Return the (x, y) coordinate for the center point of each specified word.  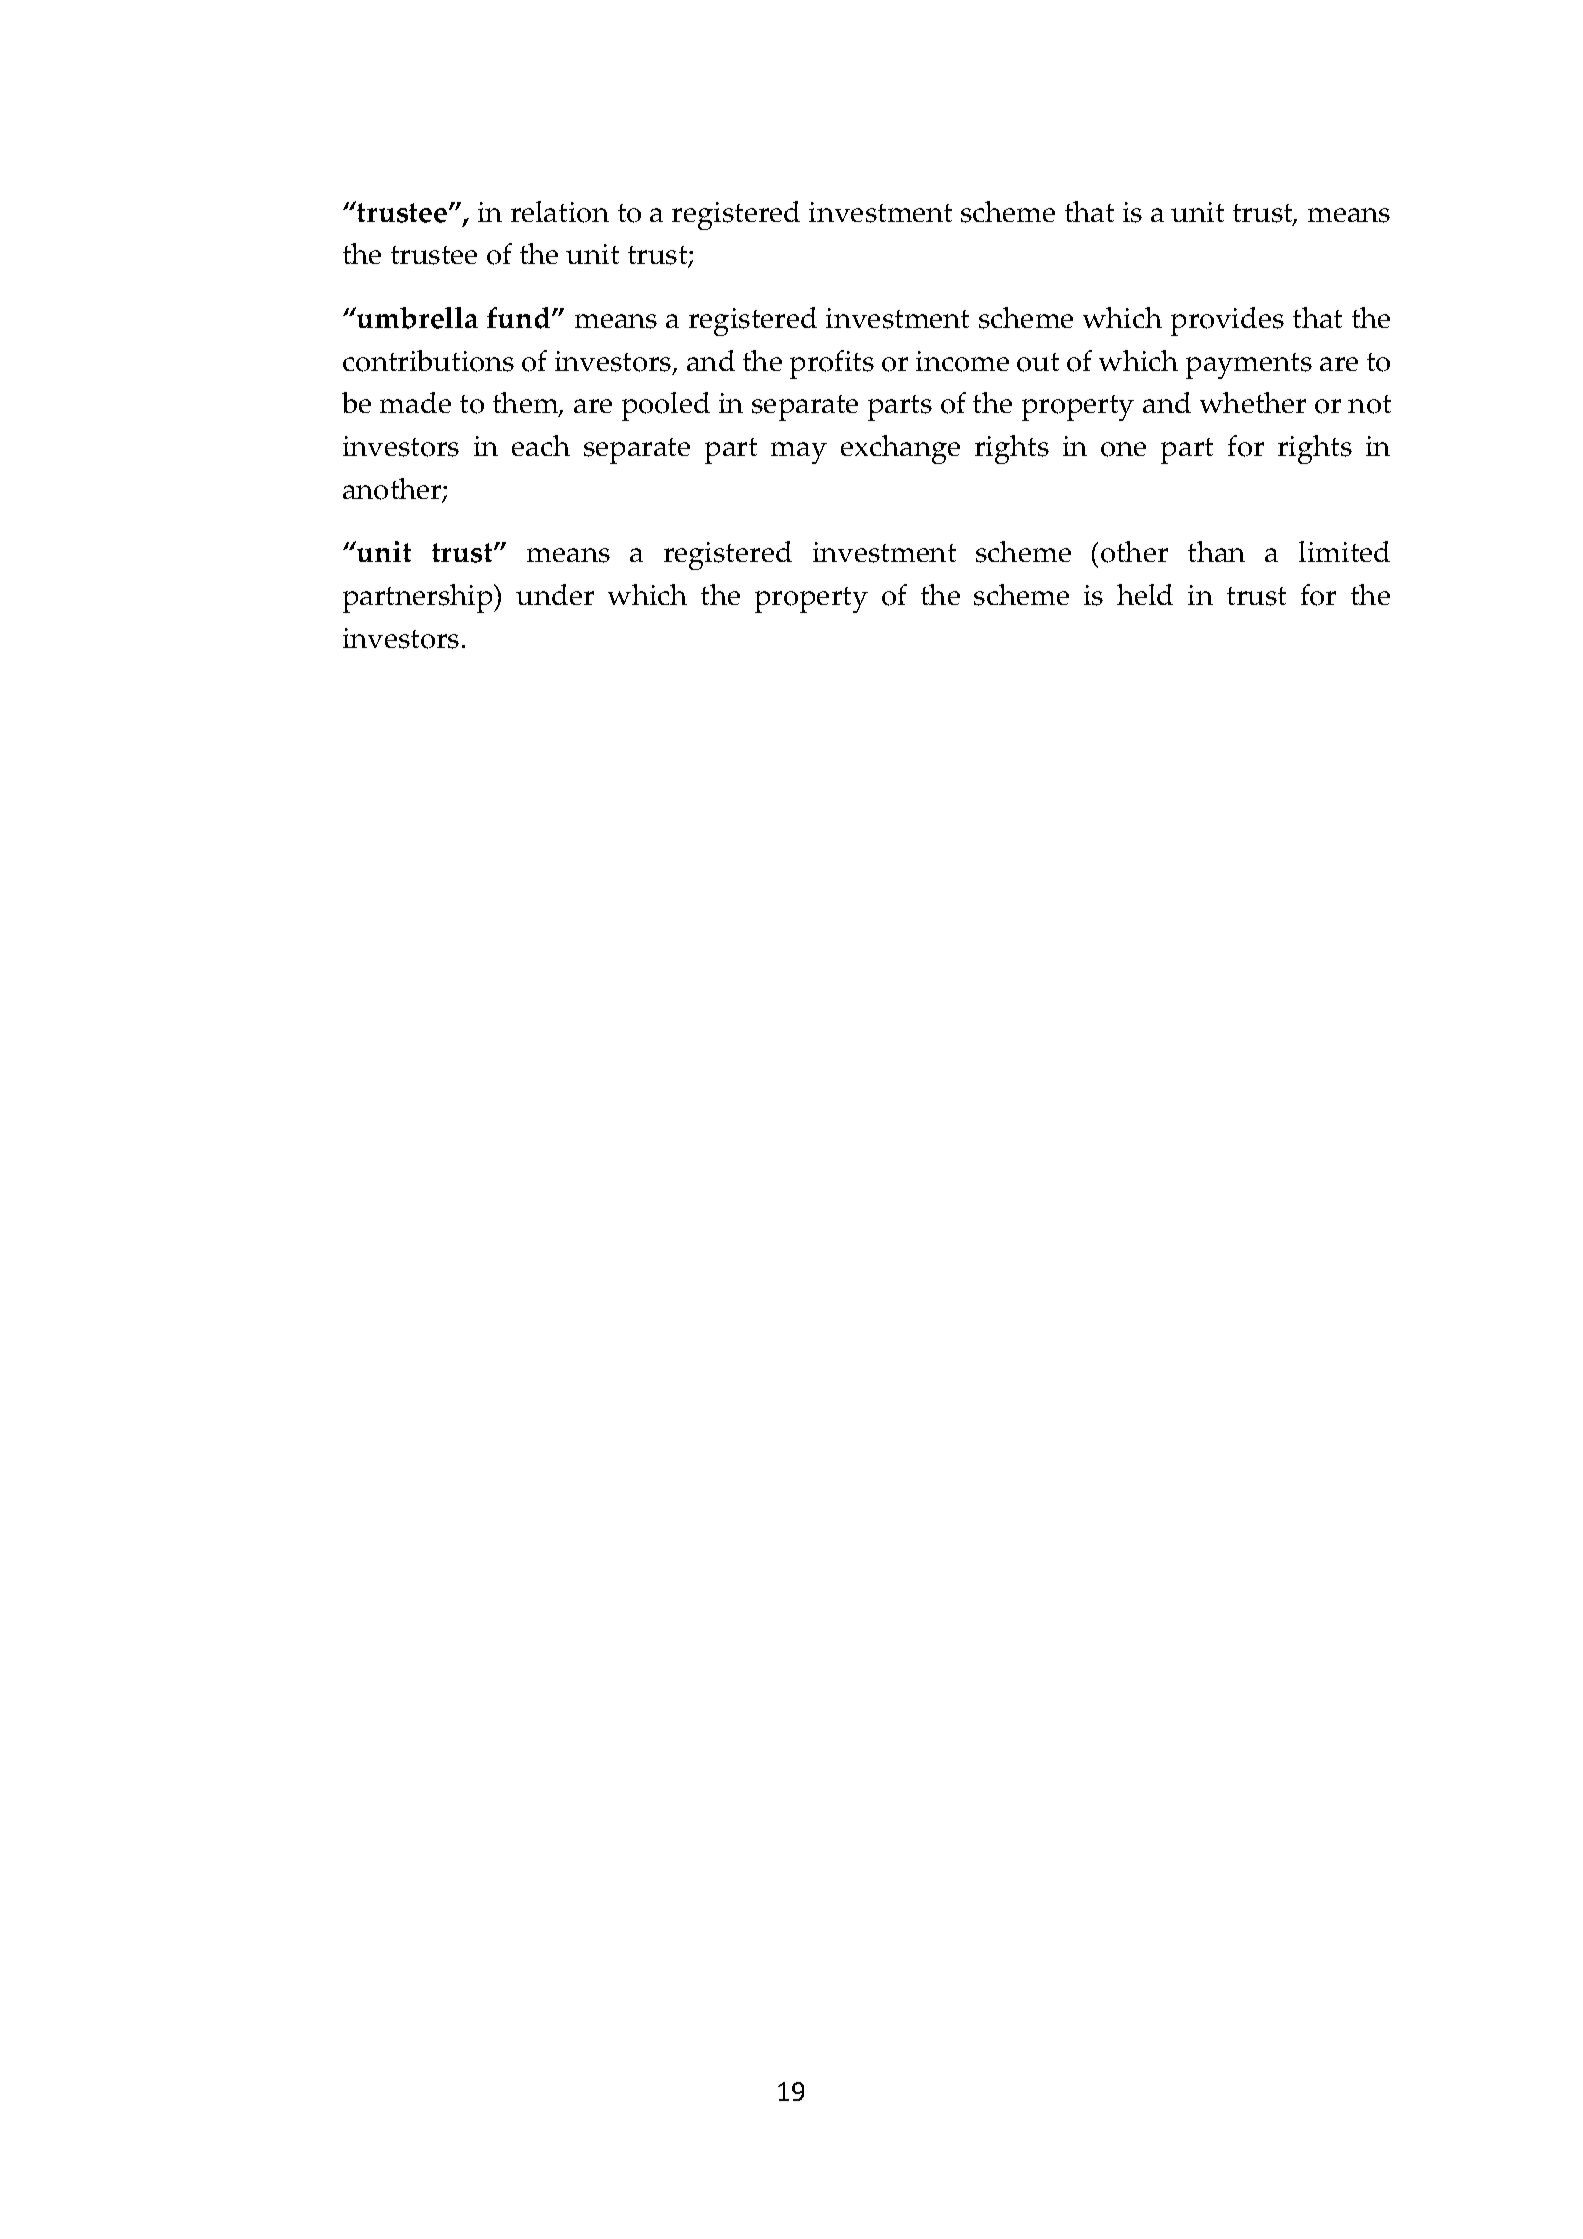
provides (1227, 321)
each (541, 445)
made (415, 402)
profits (832, 364)
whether (1253, 402)
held (1145, 594)
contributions (428, 361)
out (1038, 362)
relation (560, 212)
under (555, 594)
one (1123, 449)
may (799, 453)
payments (1249, 366)
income (962, 361)
